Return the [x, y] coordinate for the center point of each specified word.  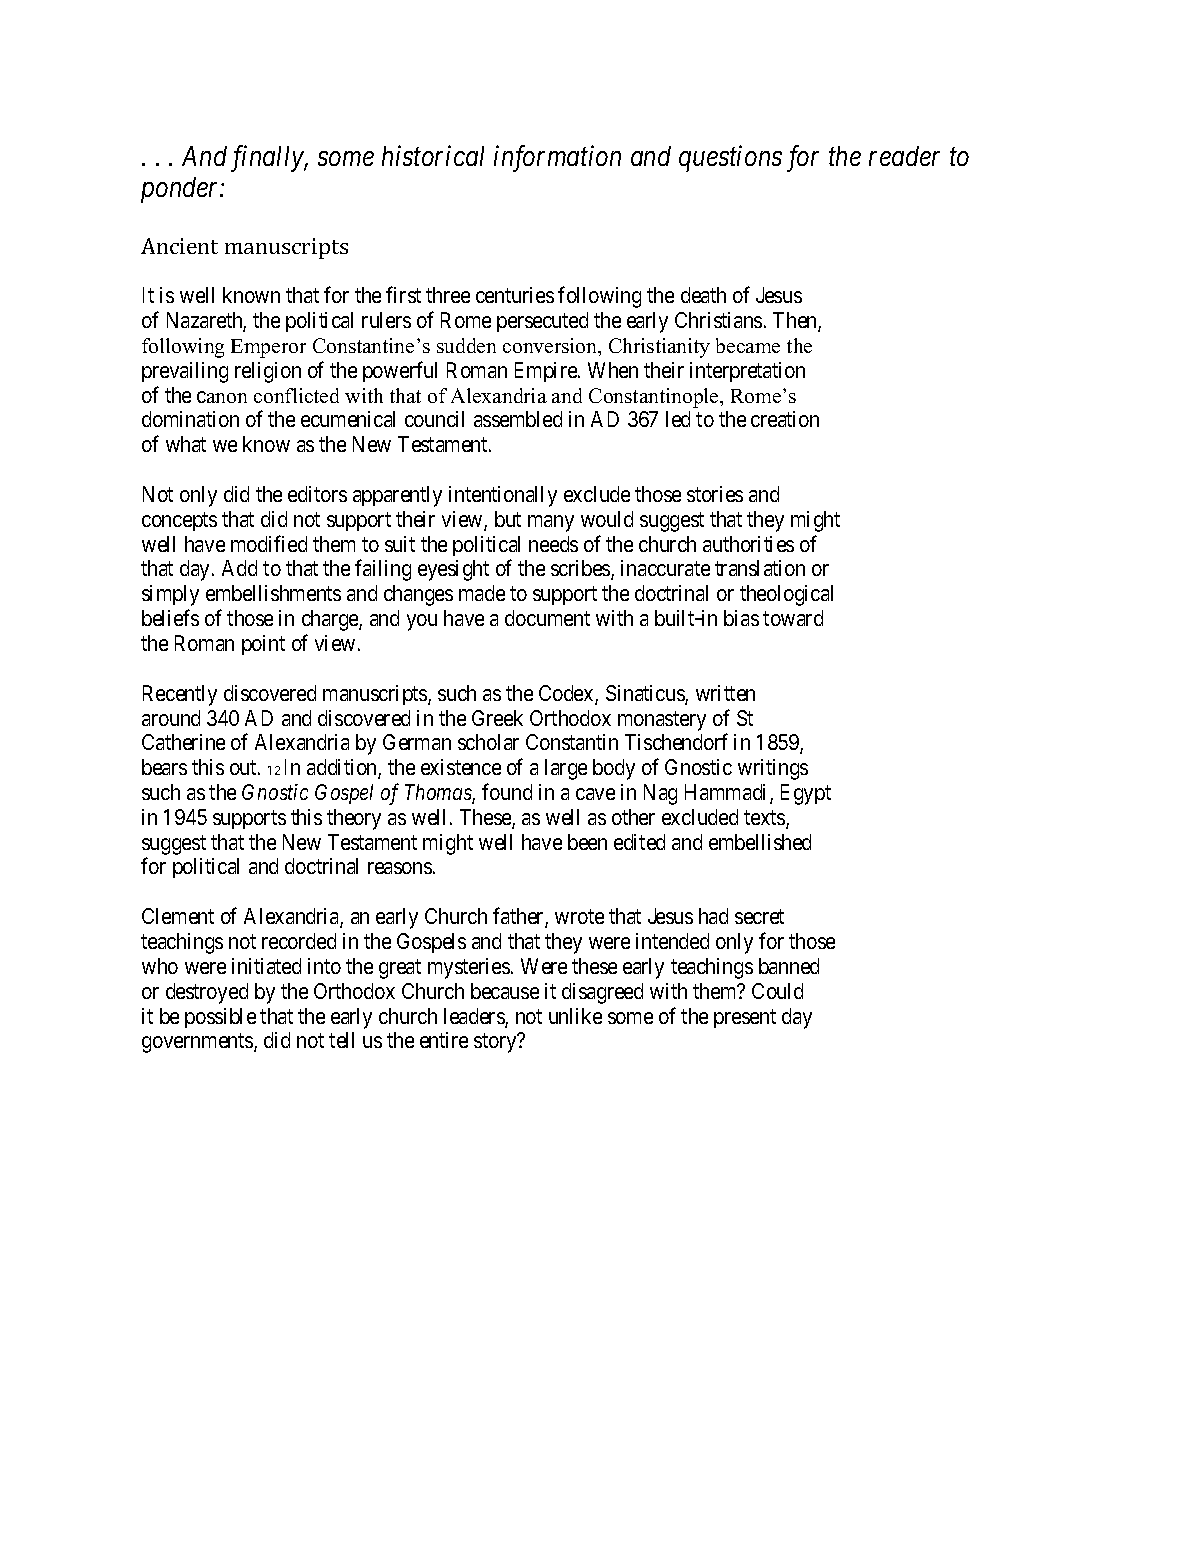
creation [785, 419]
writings [773, 769]
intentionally [503, 496]
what [186, 444]
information [557, 158]
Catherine [183, 742]
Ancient [179, 246]
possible [220, 1018]
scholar [488, 742]
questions [730, 159]
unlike [575, 1016]
